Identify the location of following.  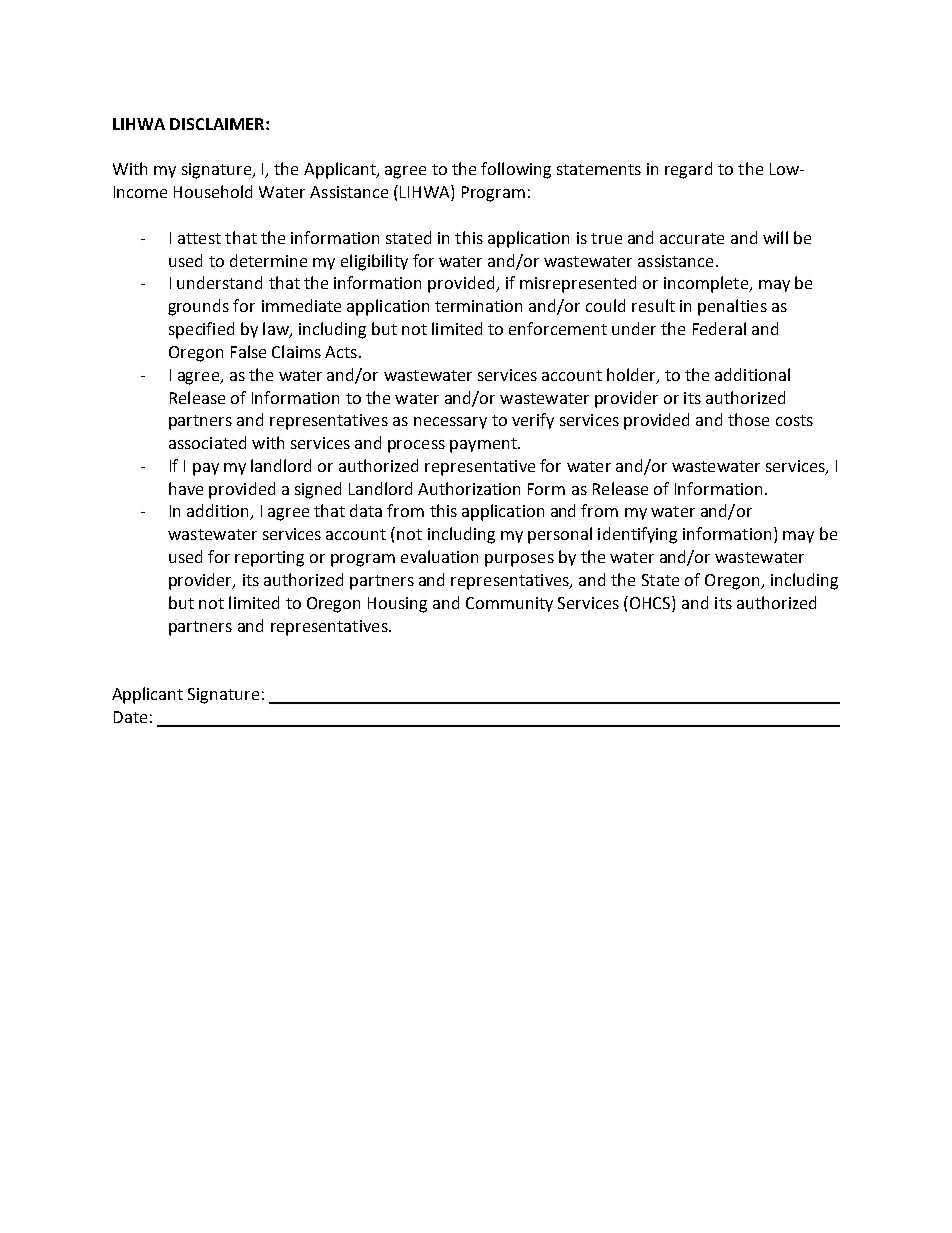
(516, 170).
